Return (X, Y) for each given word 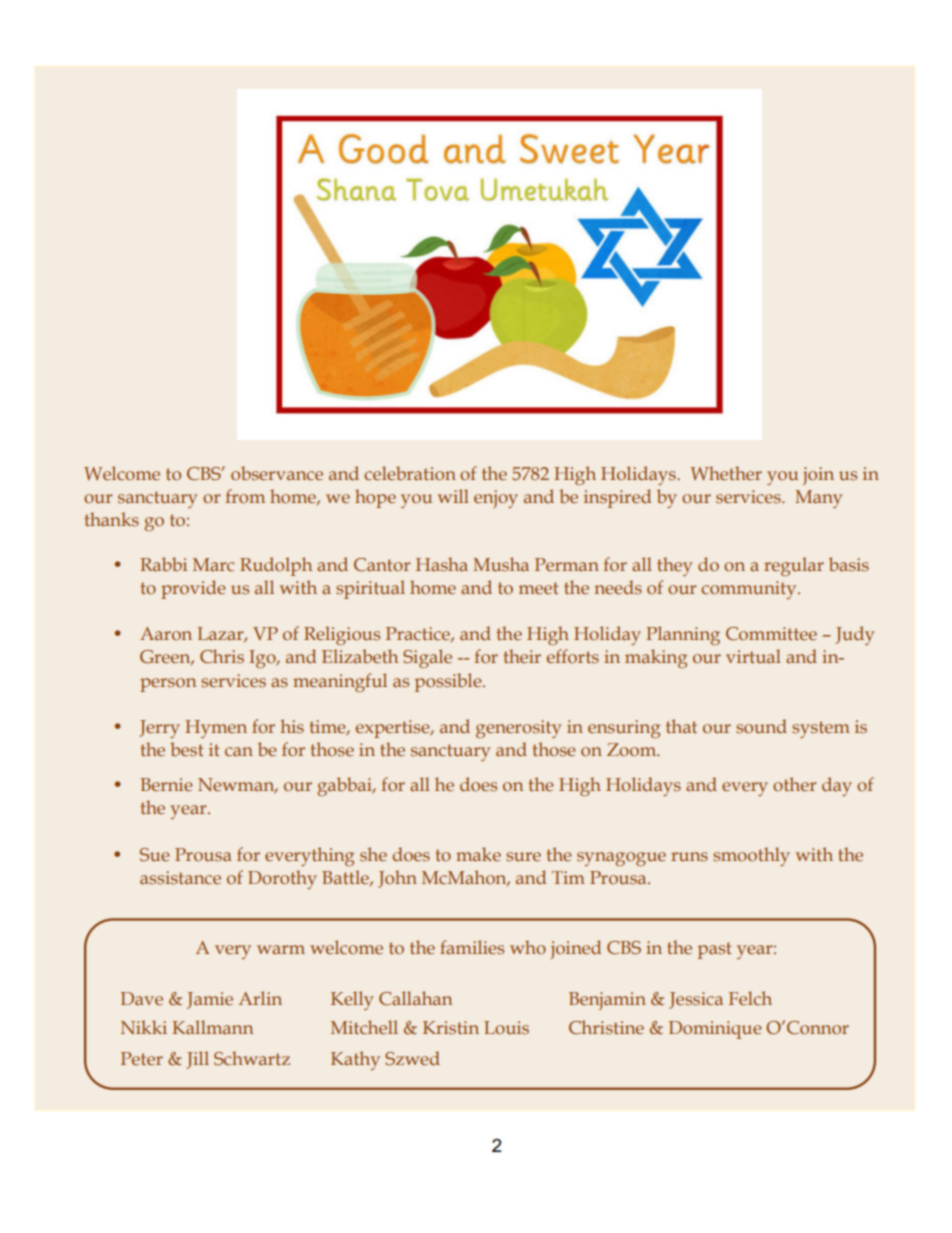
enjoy (496, 499)
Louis (506, 1028)
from (245, 496)
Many (819, 499)
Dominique (715, 1030)
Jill (198, 1060)
